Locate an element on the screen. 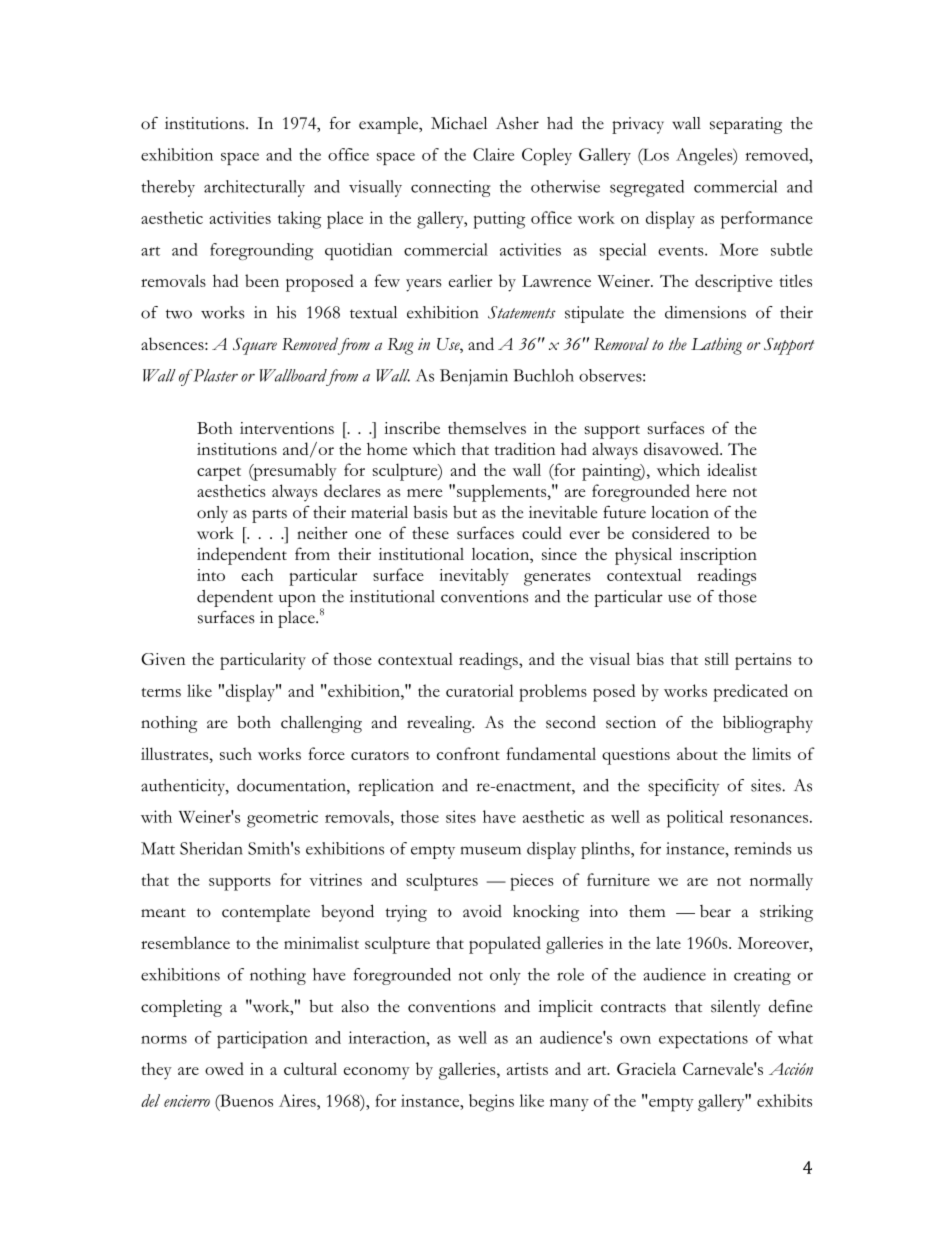  architecturally is located at coordinates (254, 188).
